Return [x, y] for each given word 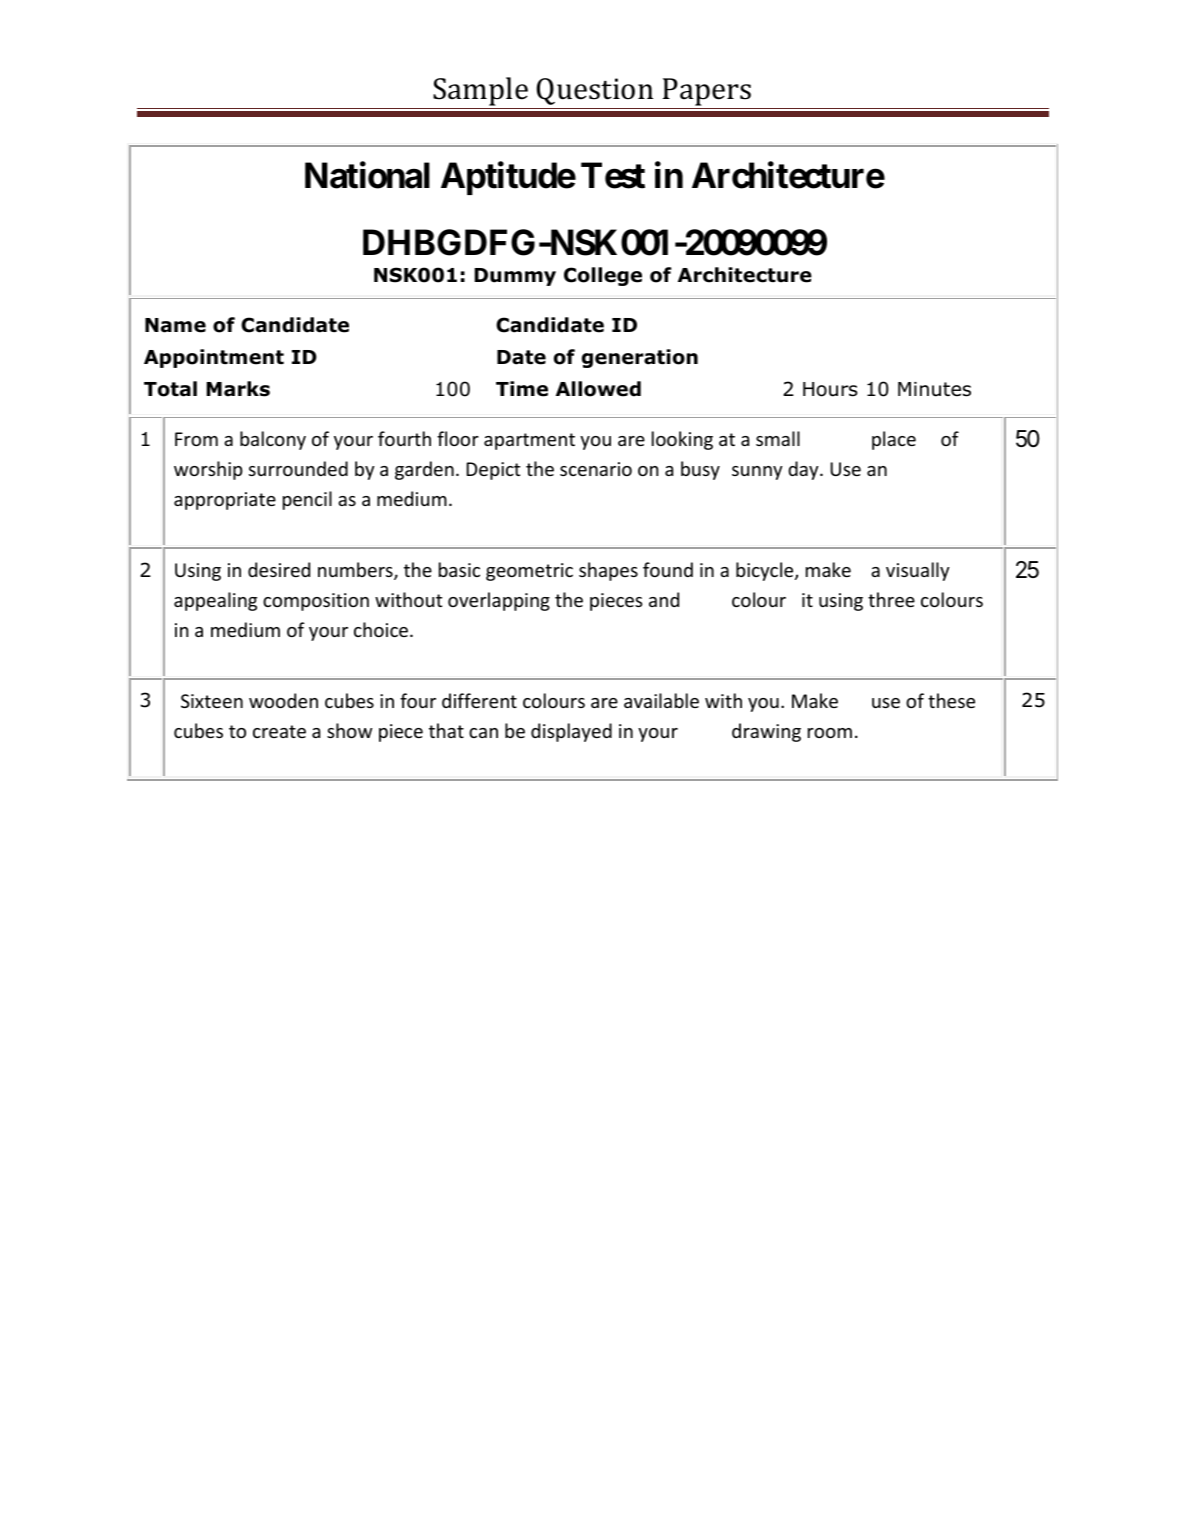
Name [175, 325]
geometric [529, 572]
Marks [238, 389]
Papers [707, 92]
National [367, 175]
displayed [571, 732]
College [603, 276]
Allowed [598, 389]
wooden [283, 700]
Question [595, 91]
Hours [830, 389]
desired [279, 569]
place [894, 440]
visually [918, 571]
